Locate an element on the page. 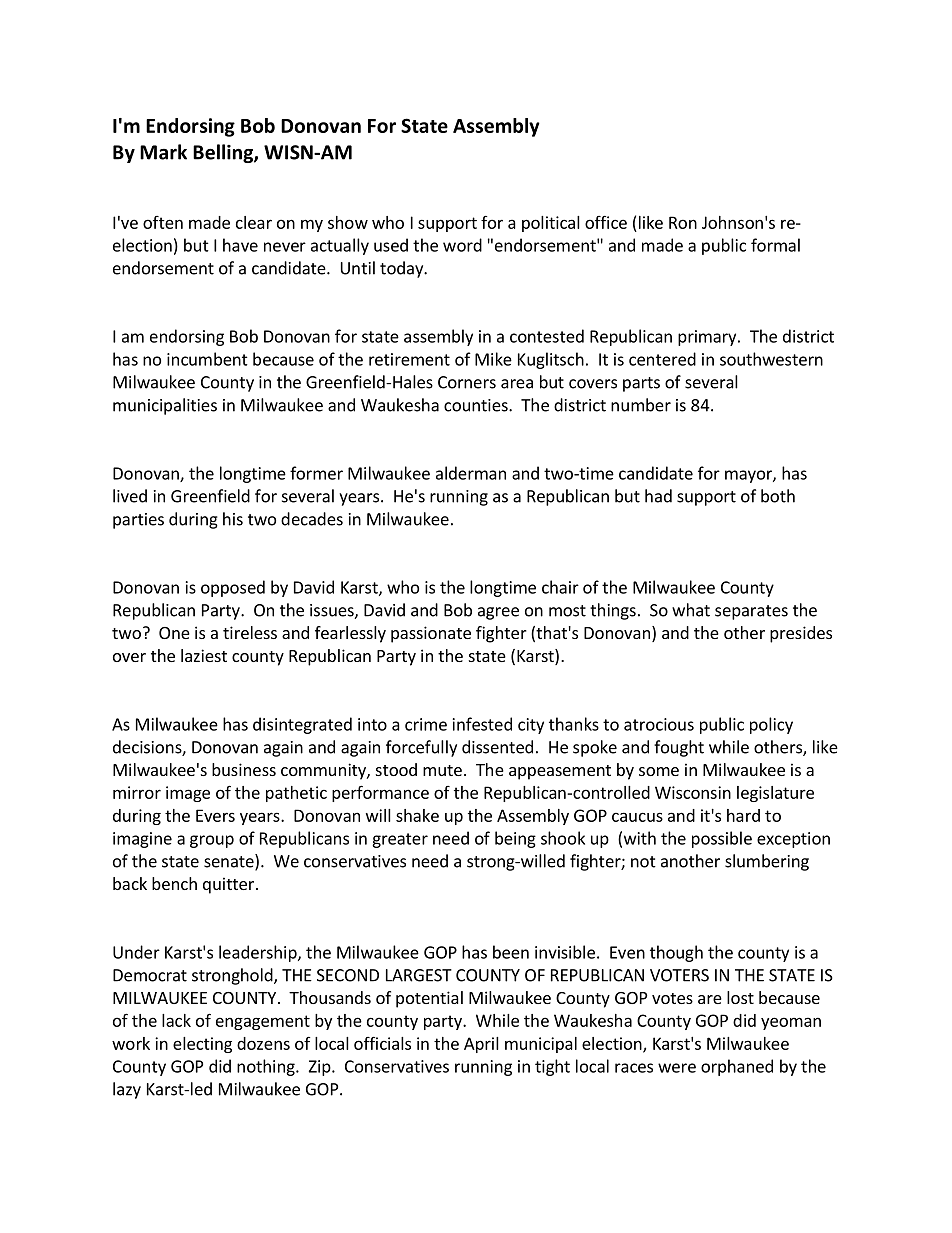  both is located at coordinates (778, 496).
